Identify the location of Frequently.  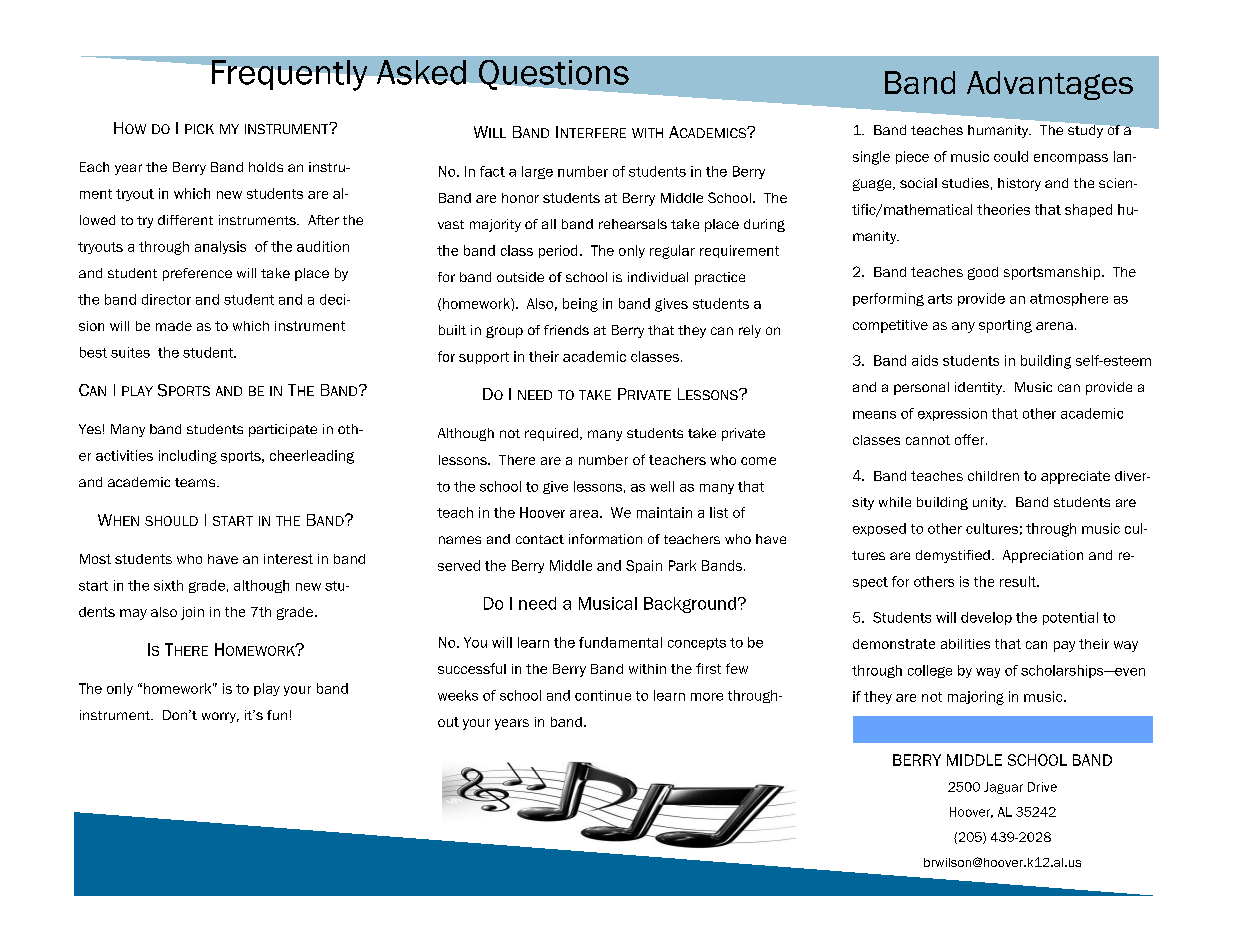
(289, 75).
